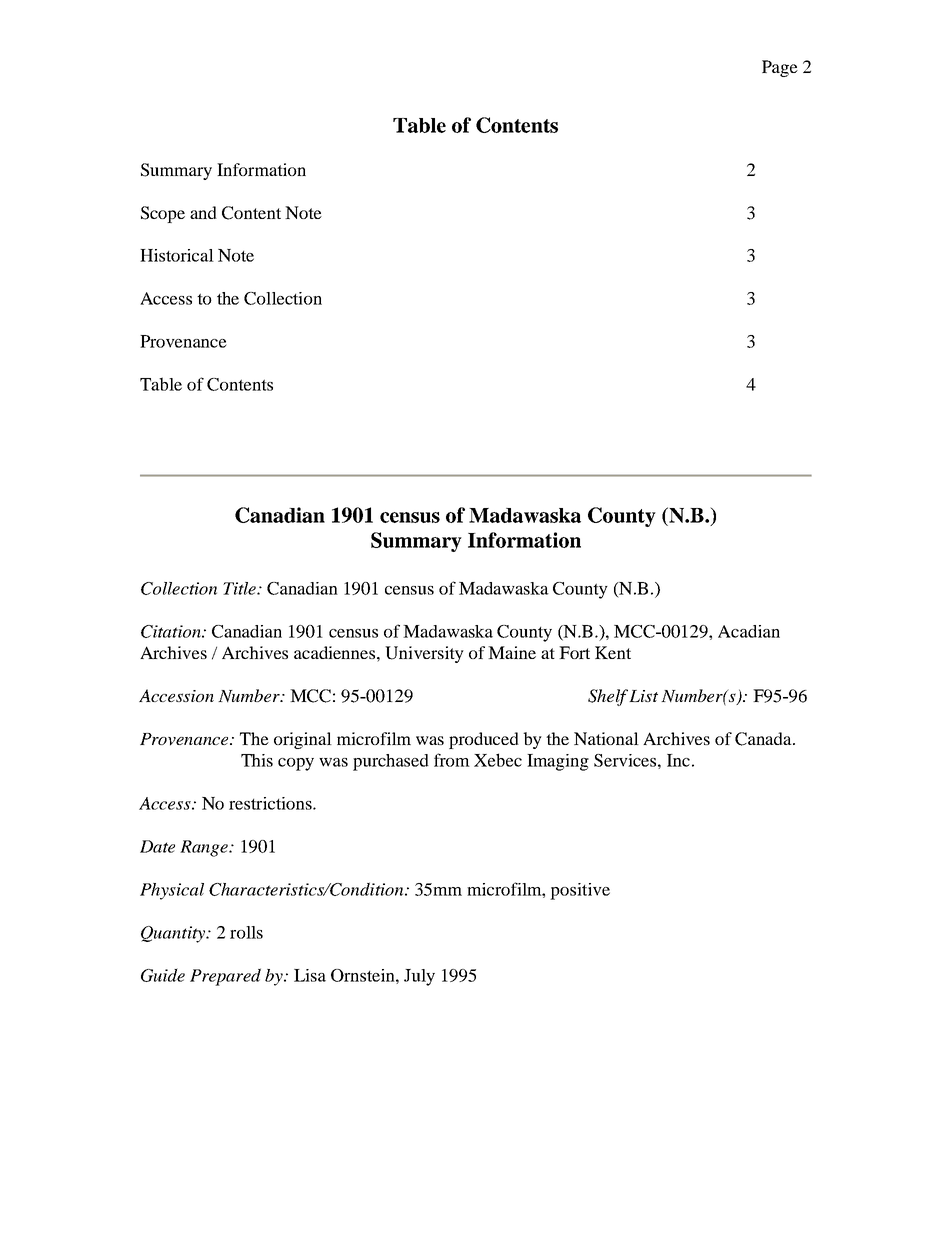 This page has height=1233, width=952. Describe the element at coordinates (303, 740) in the page. I see `original` at that location.
